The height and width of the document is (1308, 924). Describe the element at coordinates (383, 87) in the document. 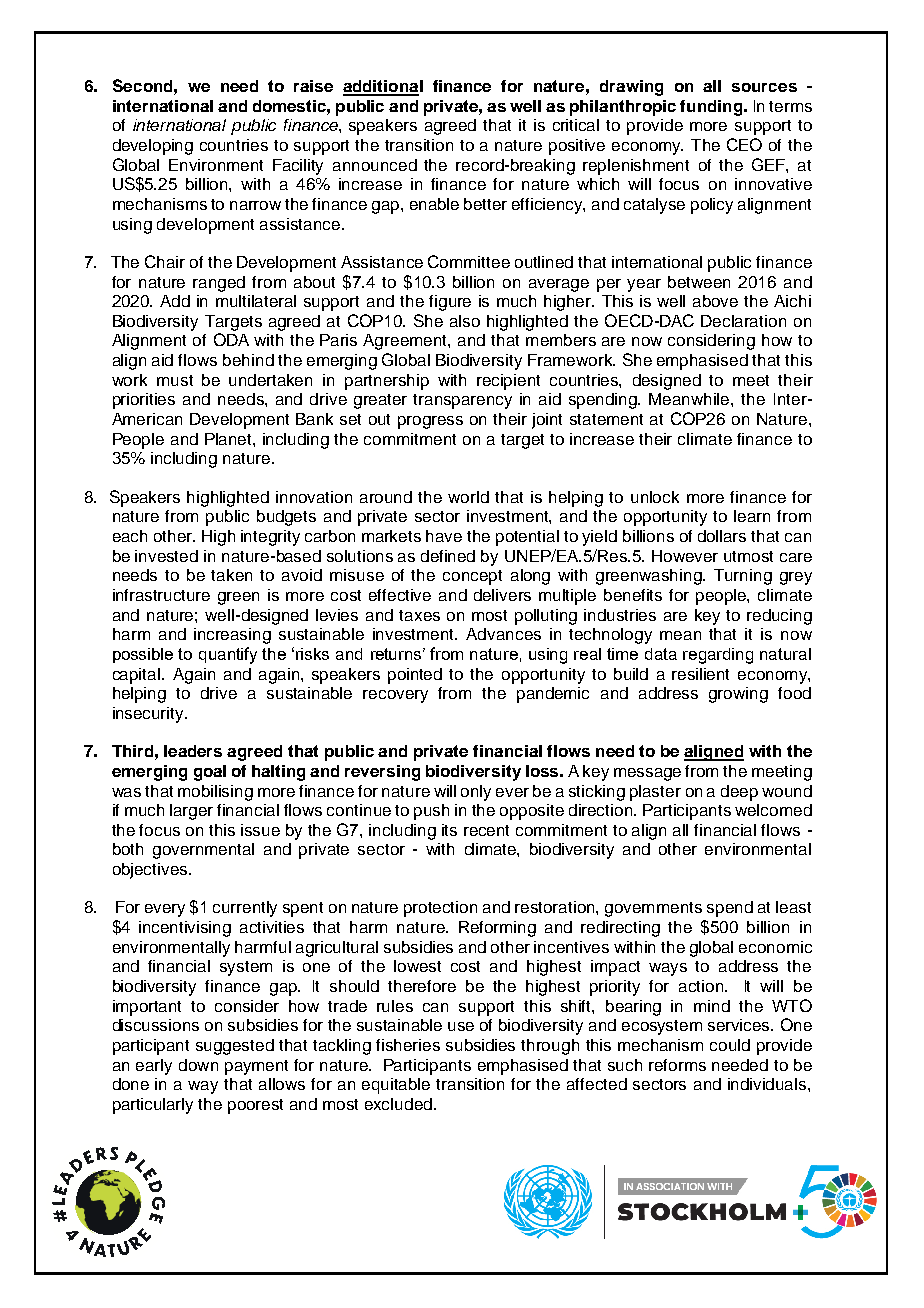

I see `additional` at that location.
